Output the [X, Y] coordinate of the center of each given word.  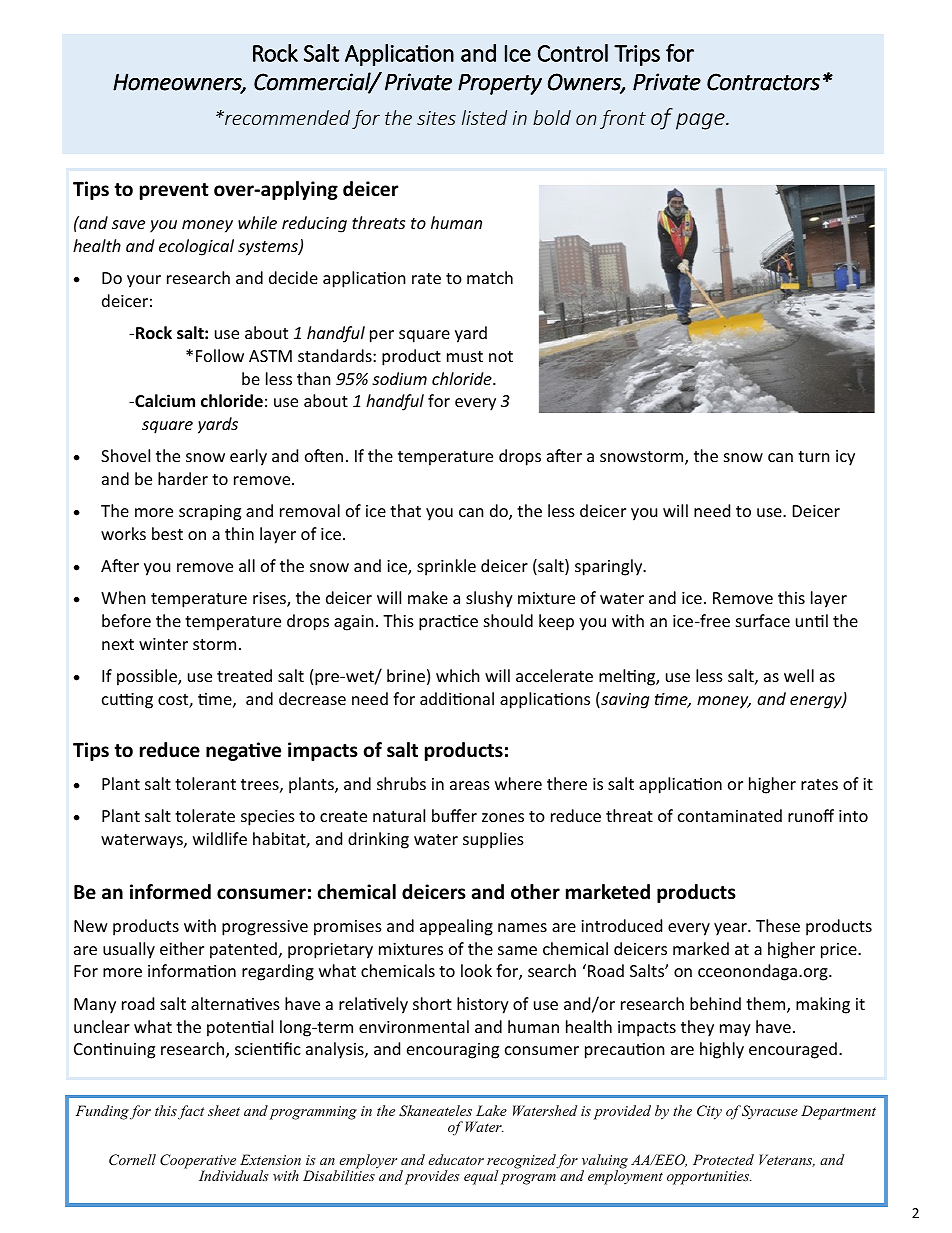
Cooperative [198, 1162]
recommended [286, 117]
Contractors [763, 82]
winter [163, 644]
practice [448, 623]
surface [763, 620]
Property [500, 84]
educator [456, 1159]
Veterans [787, 1160]
